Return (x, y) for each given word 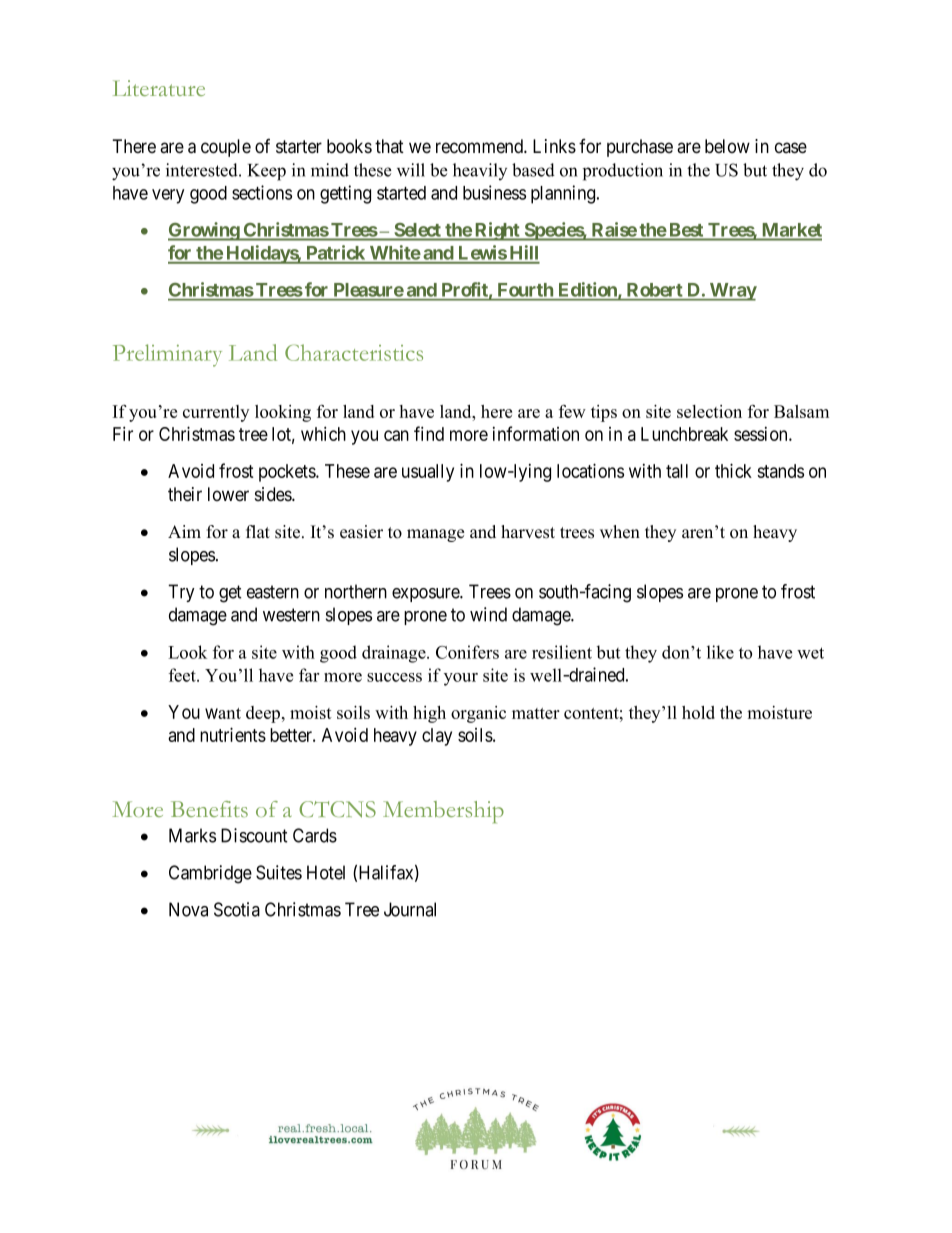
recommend (480, 146)
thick (733, 470)
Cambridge (210, 874)
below (727, 146)
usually (428, 473)
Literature (159, 88)
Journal (410, 909)
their (185, 494)
